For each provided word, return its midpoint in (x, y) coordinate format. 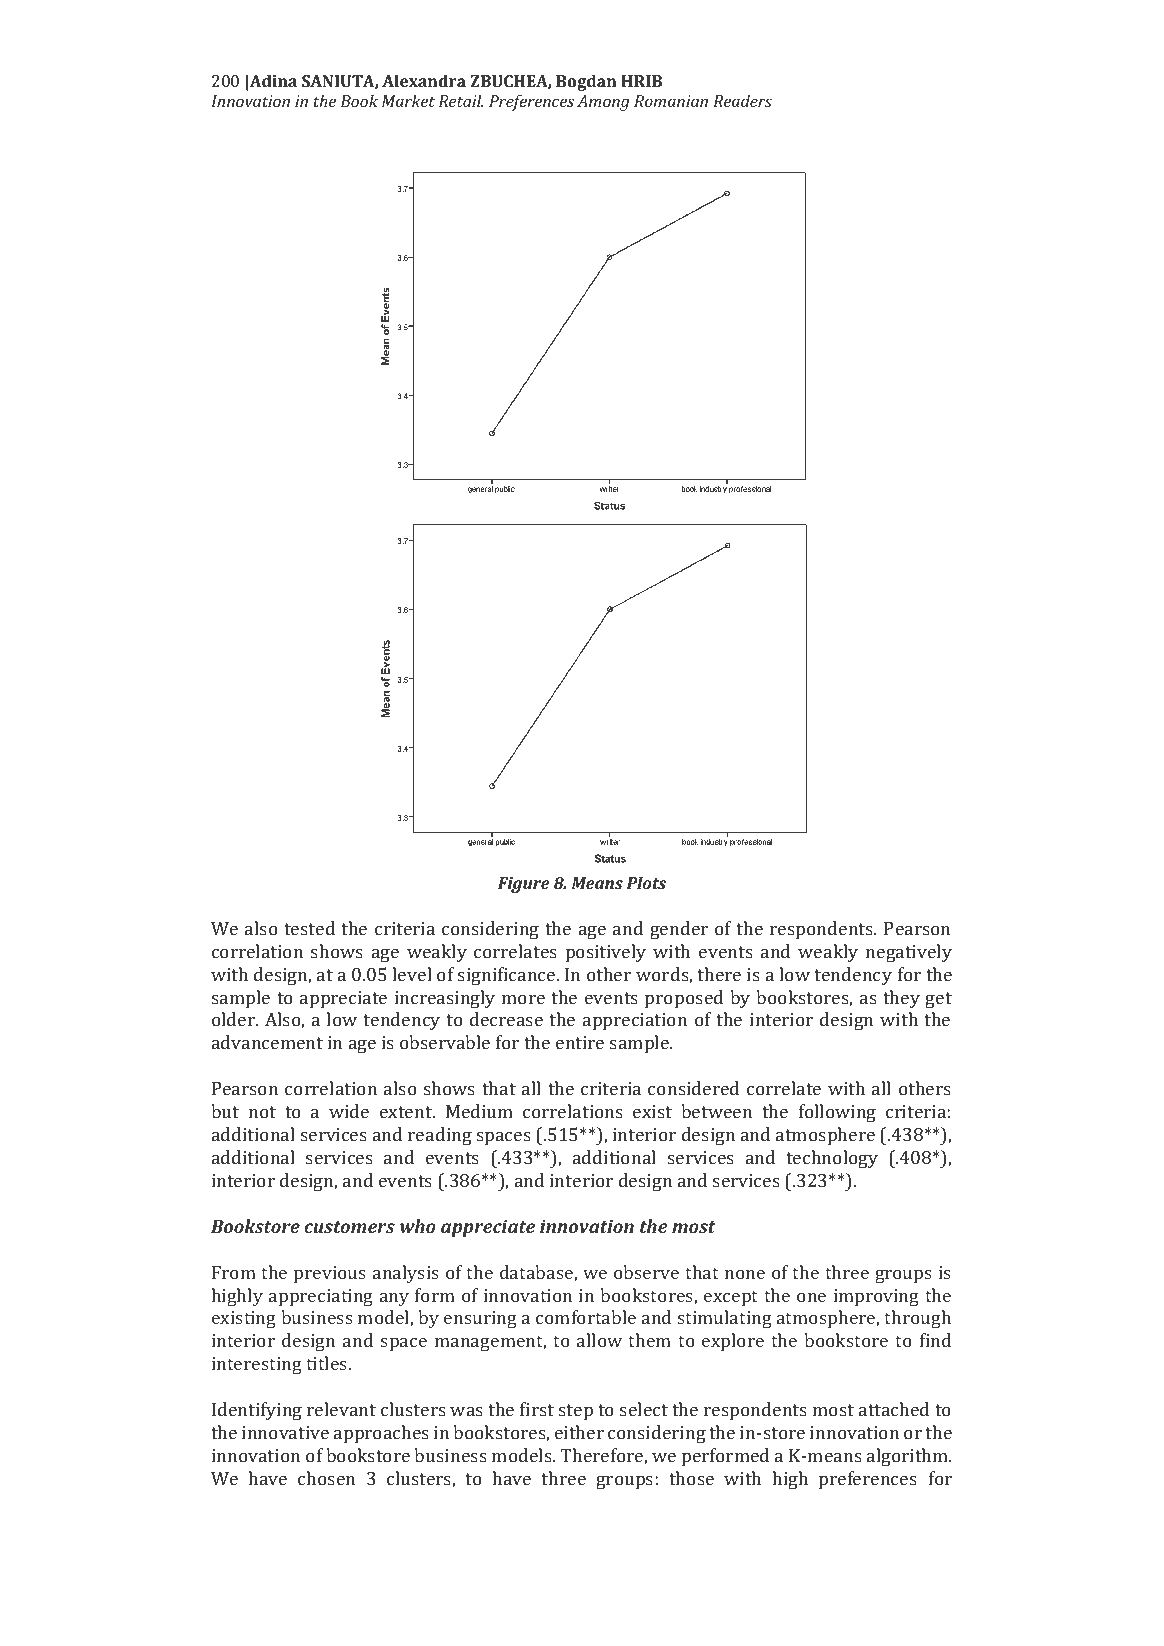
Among (603, 103)
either (579, 1432)
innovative (285, 1432)
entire (580, 1042)
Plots (646, 882)
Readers (742, 100)
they (901, 999)
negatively (909, 953)
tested (309, 928)
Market (408, 100)
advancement (267, 1042)
